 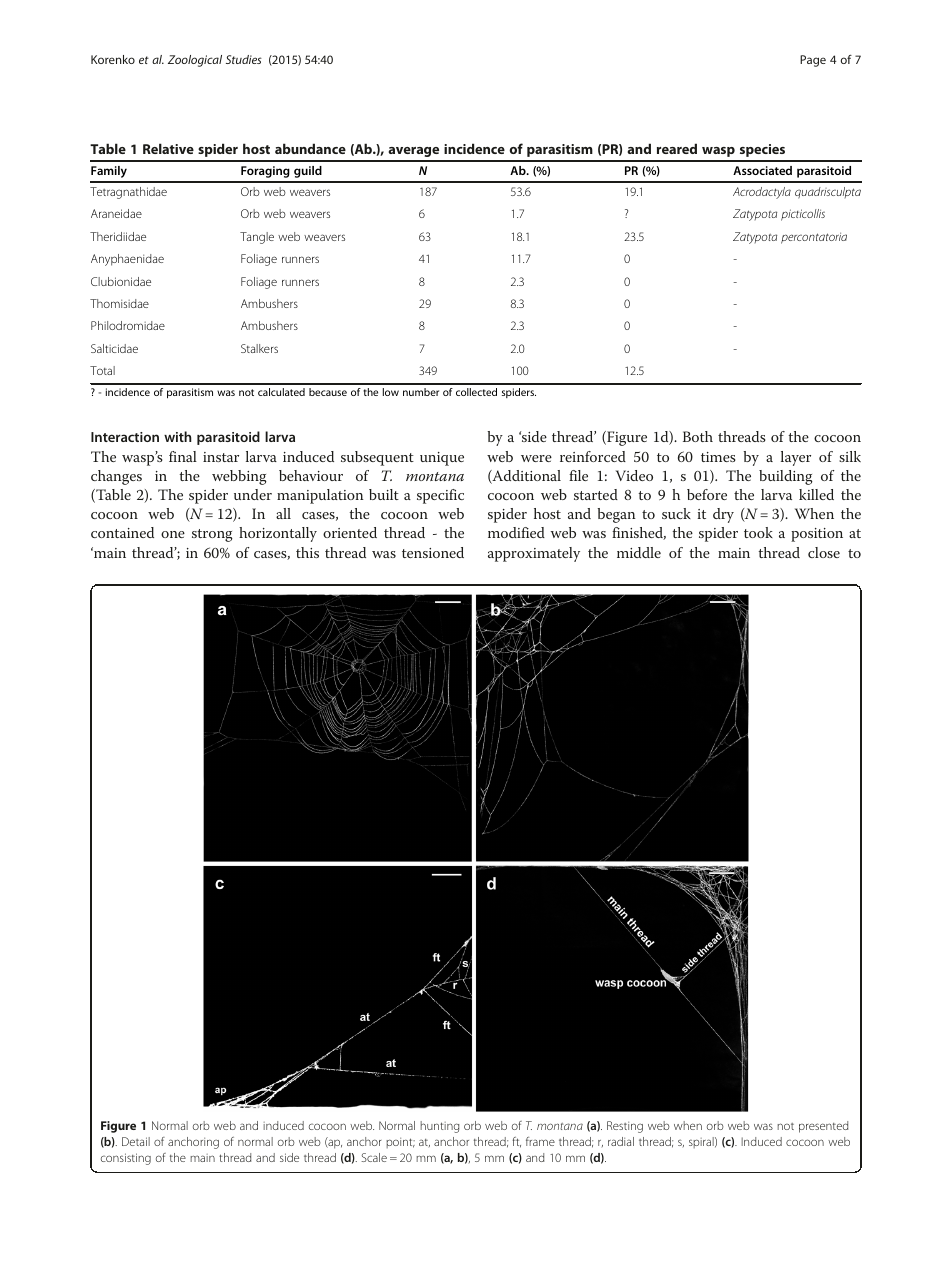 I want to click on strong, so click(x=212, y=535).
